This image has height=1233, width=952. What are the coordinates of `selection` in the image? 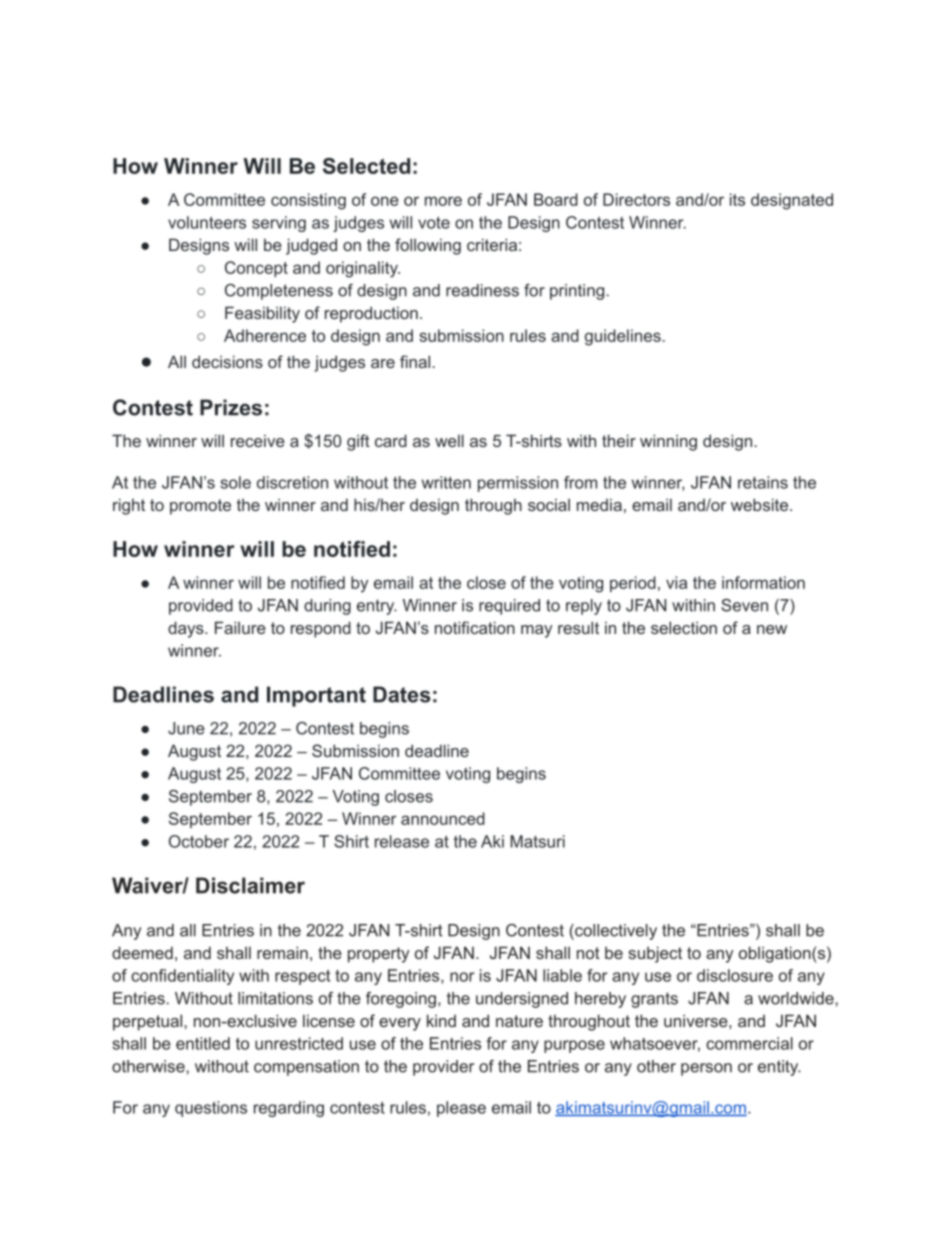 It's located at (684, 627).
